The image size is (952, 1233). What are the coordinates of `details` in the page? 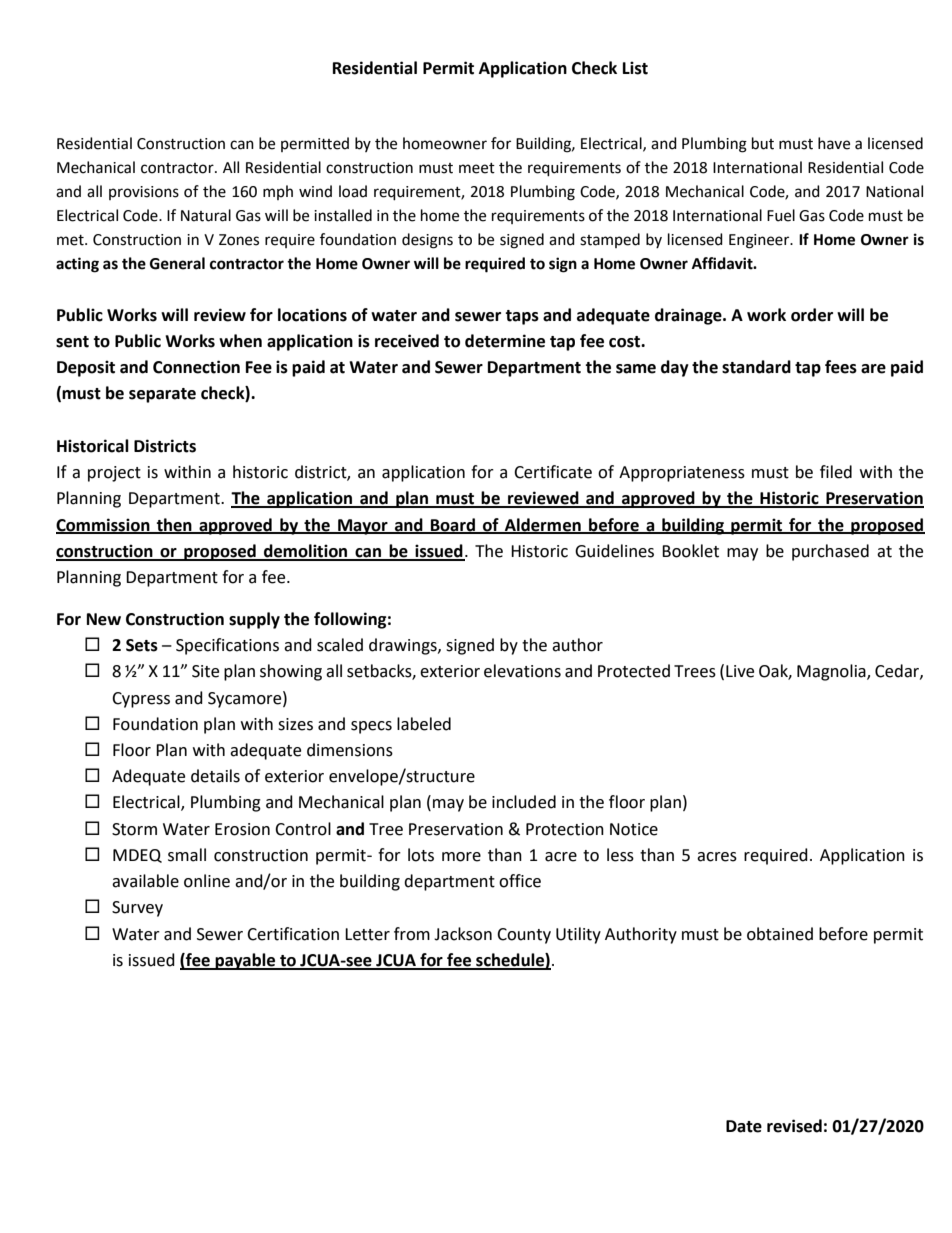 It's located at (215, 776).
